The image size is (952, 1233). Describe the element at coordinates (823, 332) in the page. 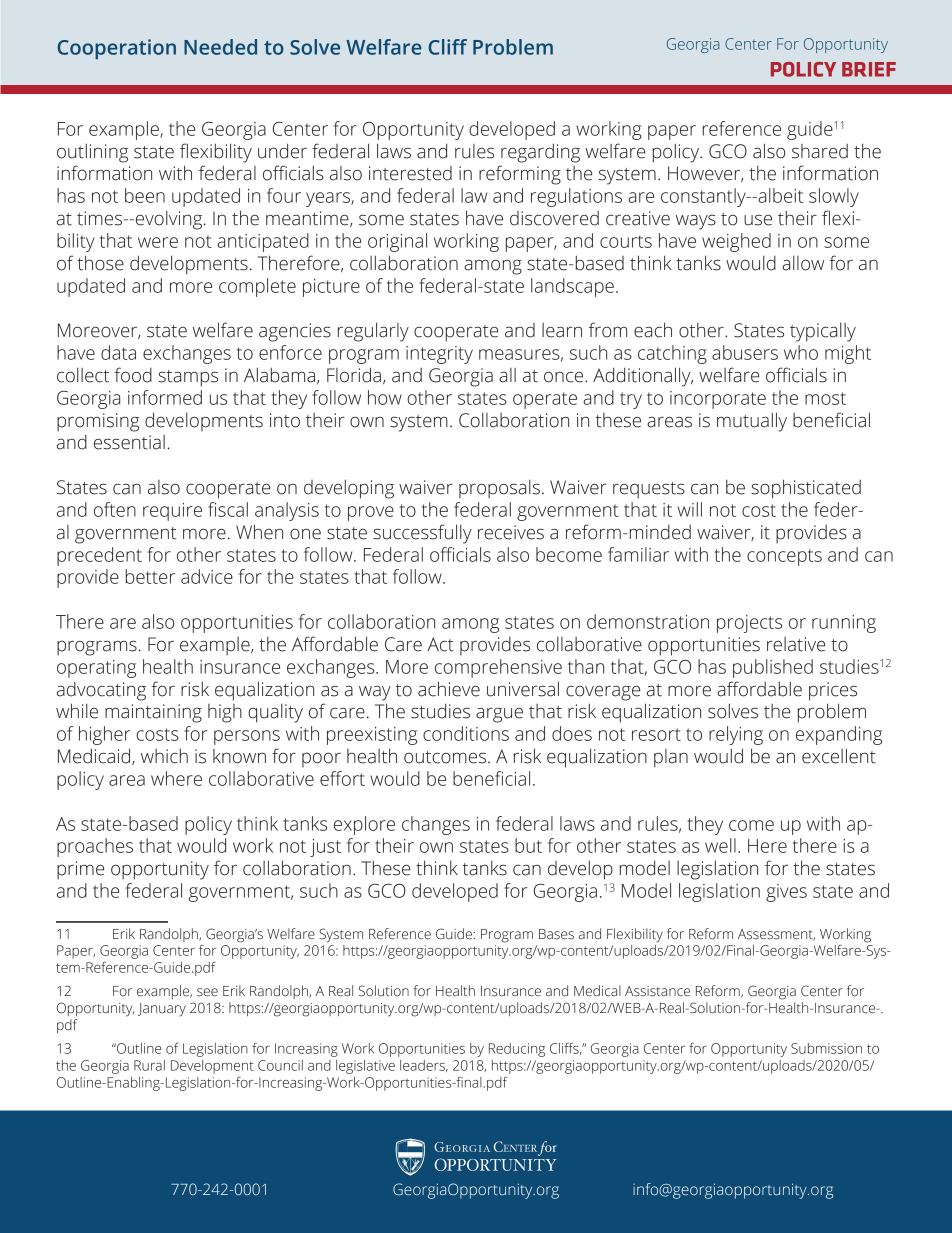

I see `typically` at that location.
